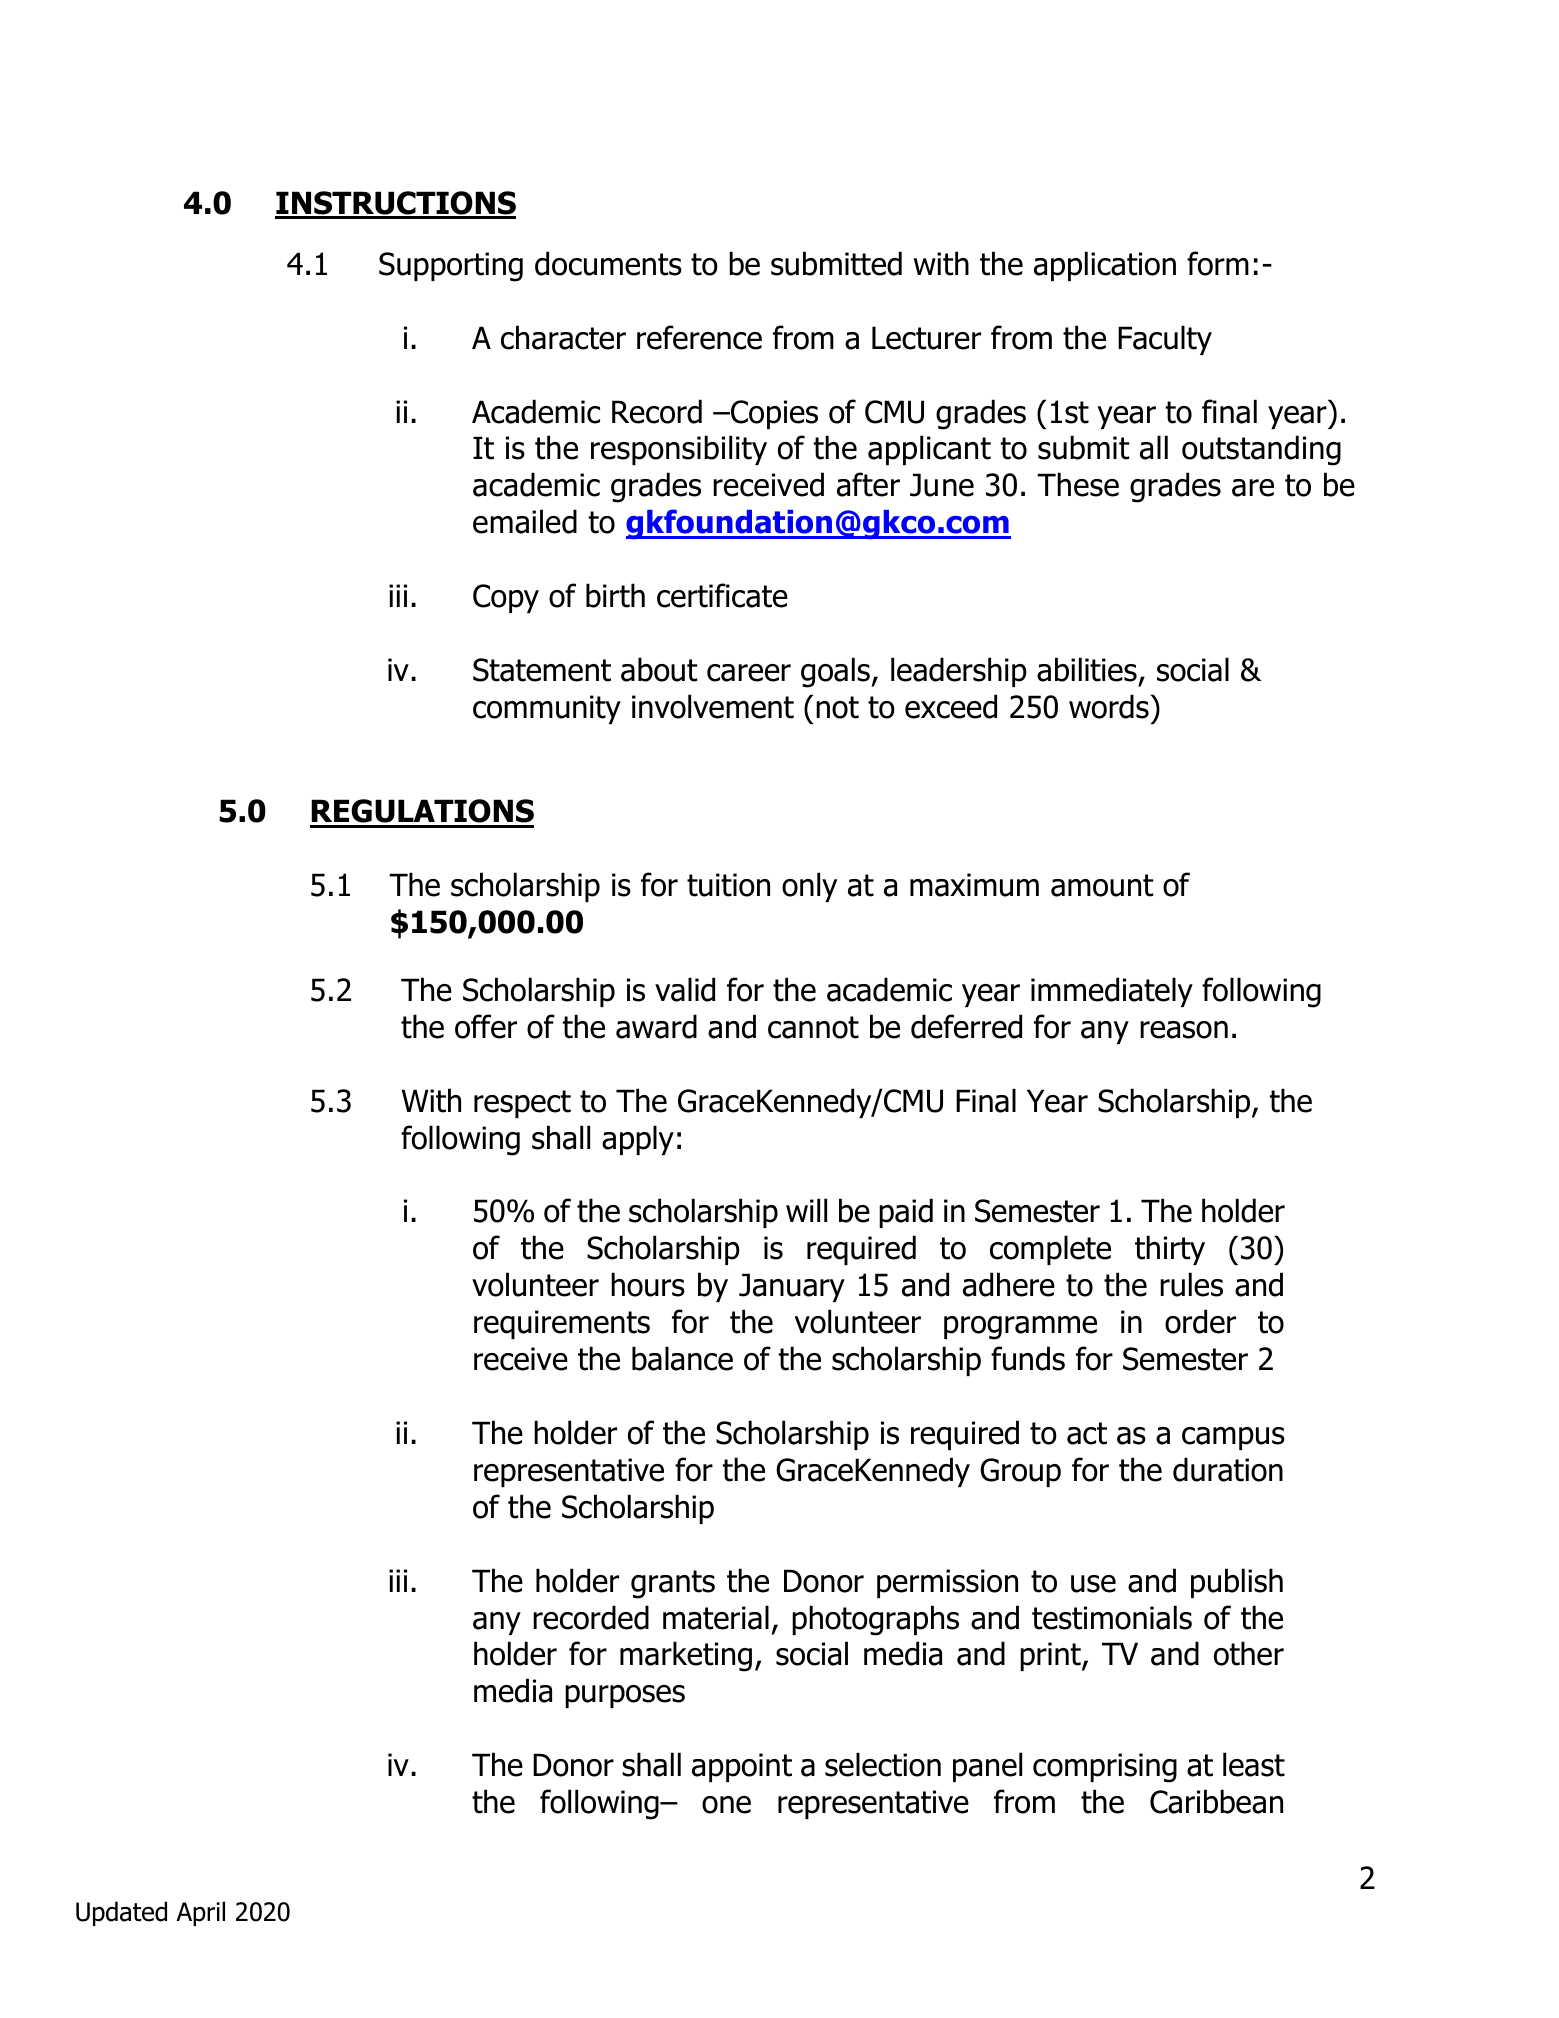  What do you see at coordinates (562, 1324) in the screenshot?
I see `requirements` at bounding box center [562, 1324].
